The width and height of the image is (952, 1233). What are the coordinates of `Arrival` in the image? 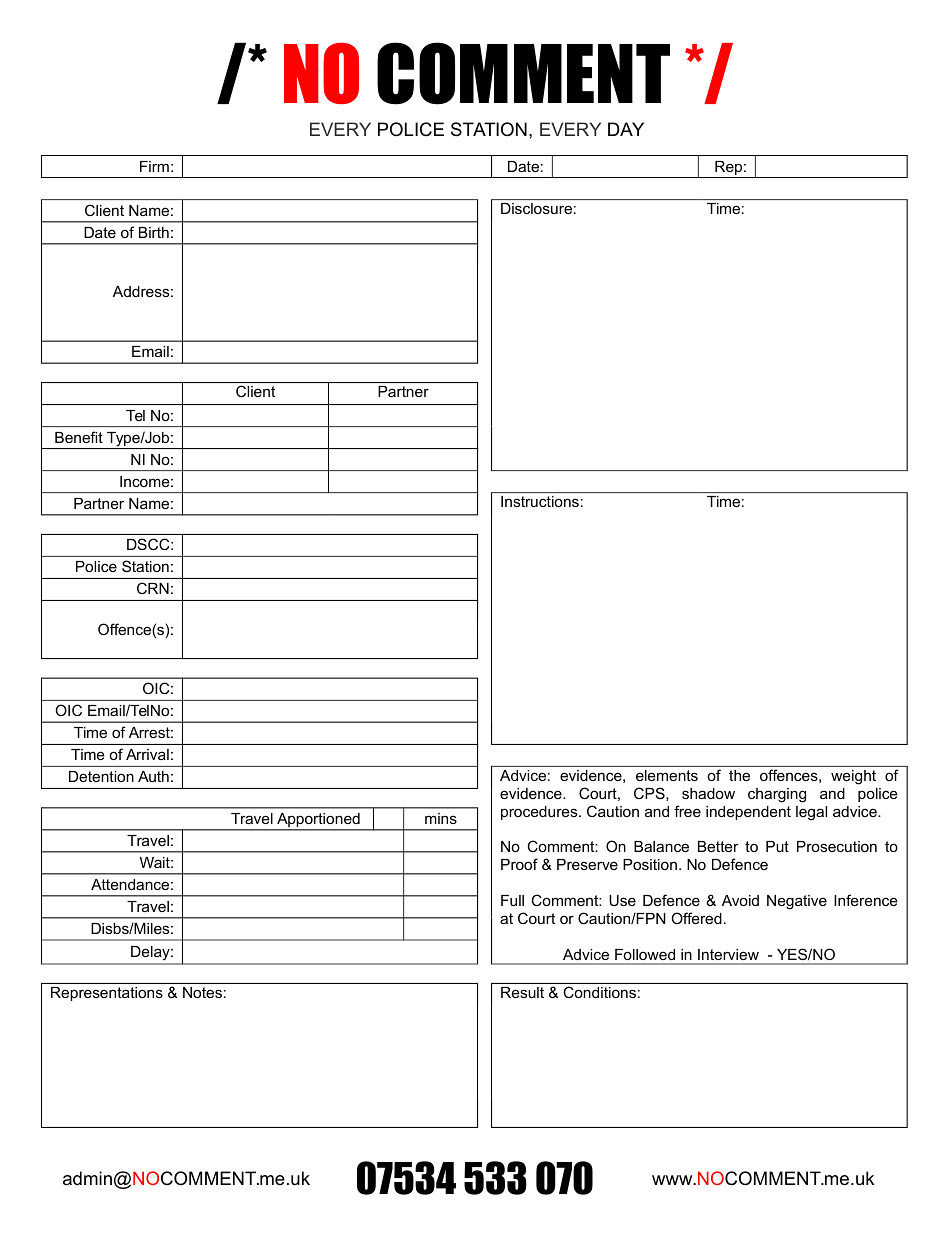 It's located at (147, 754).
